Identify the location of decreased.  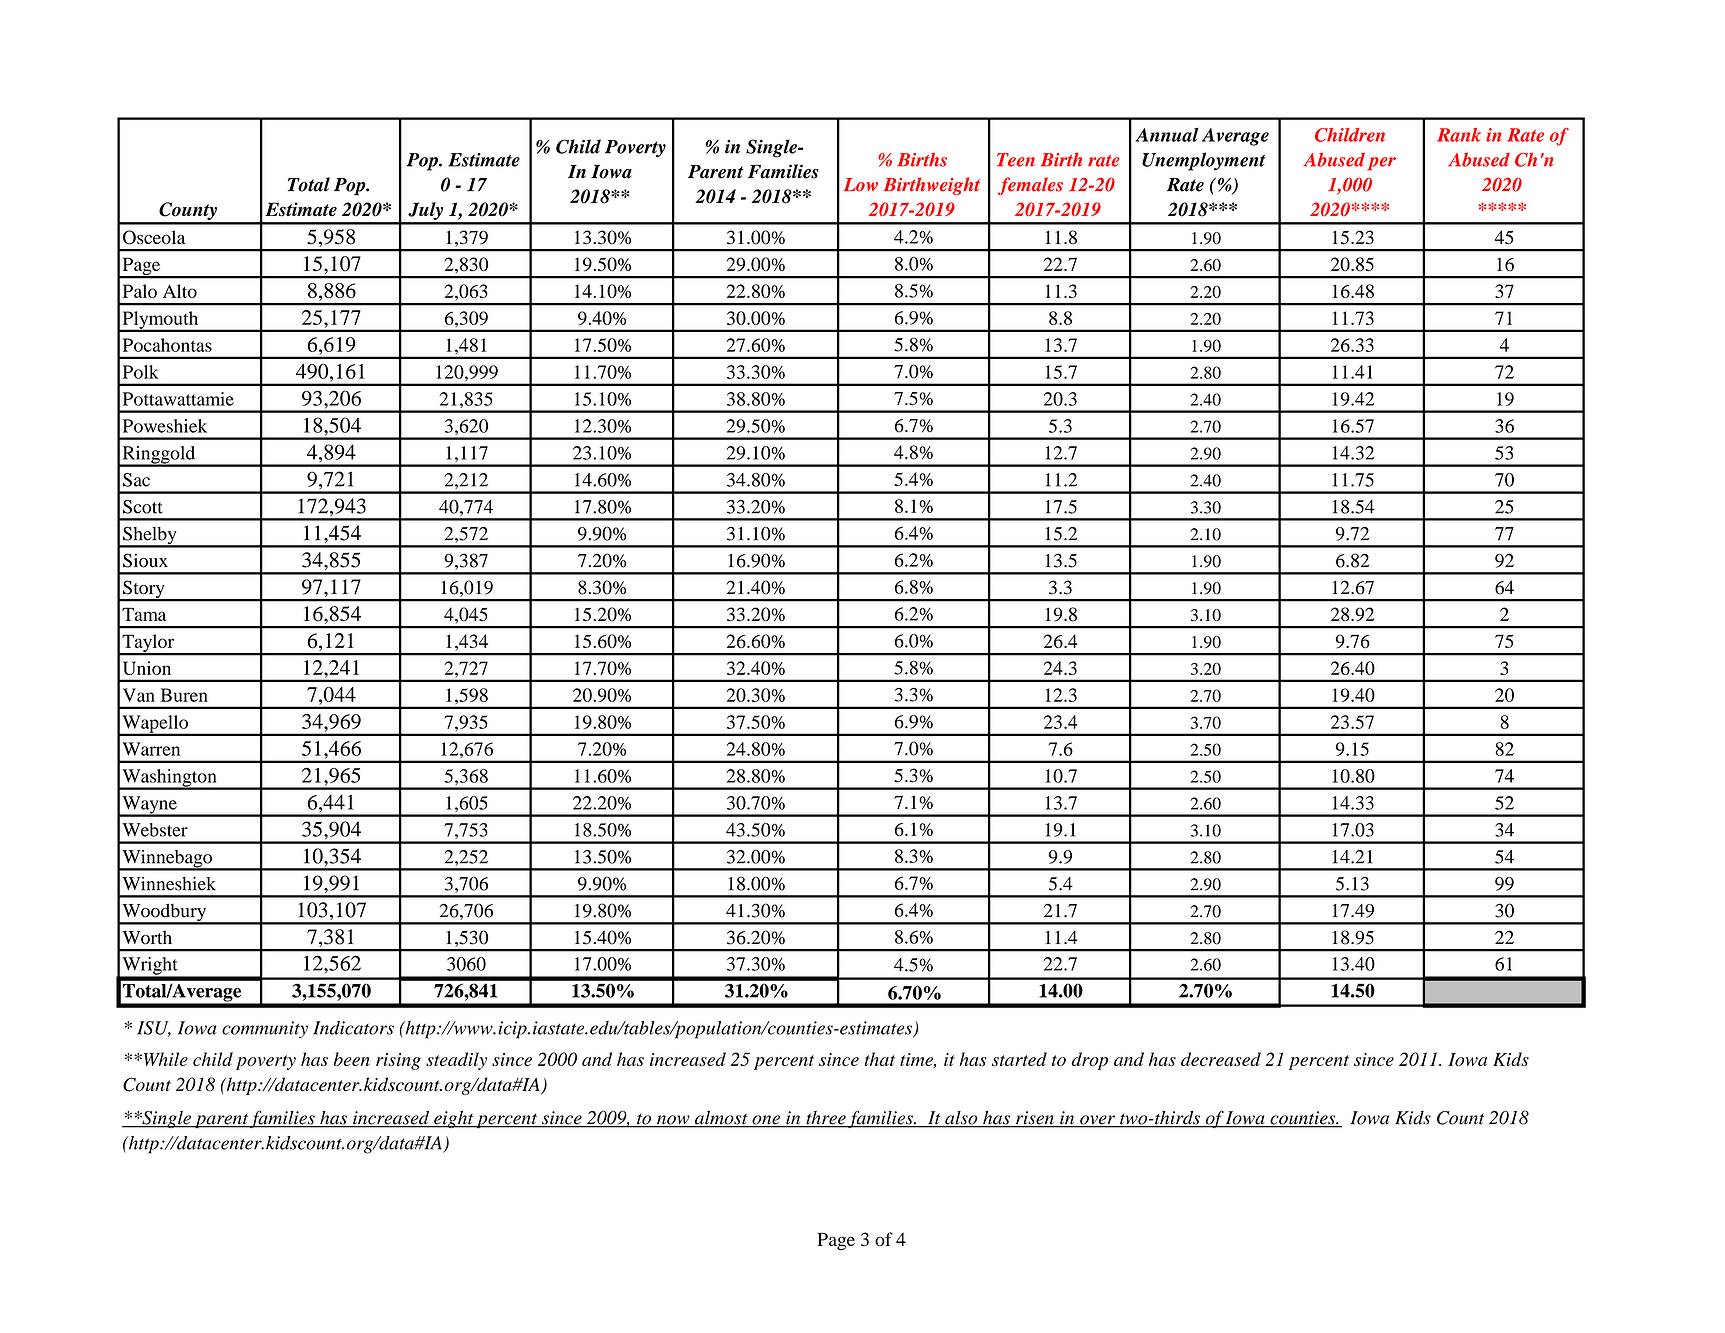
(1221, 1059).
